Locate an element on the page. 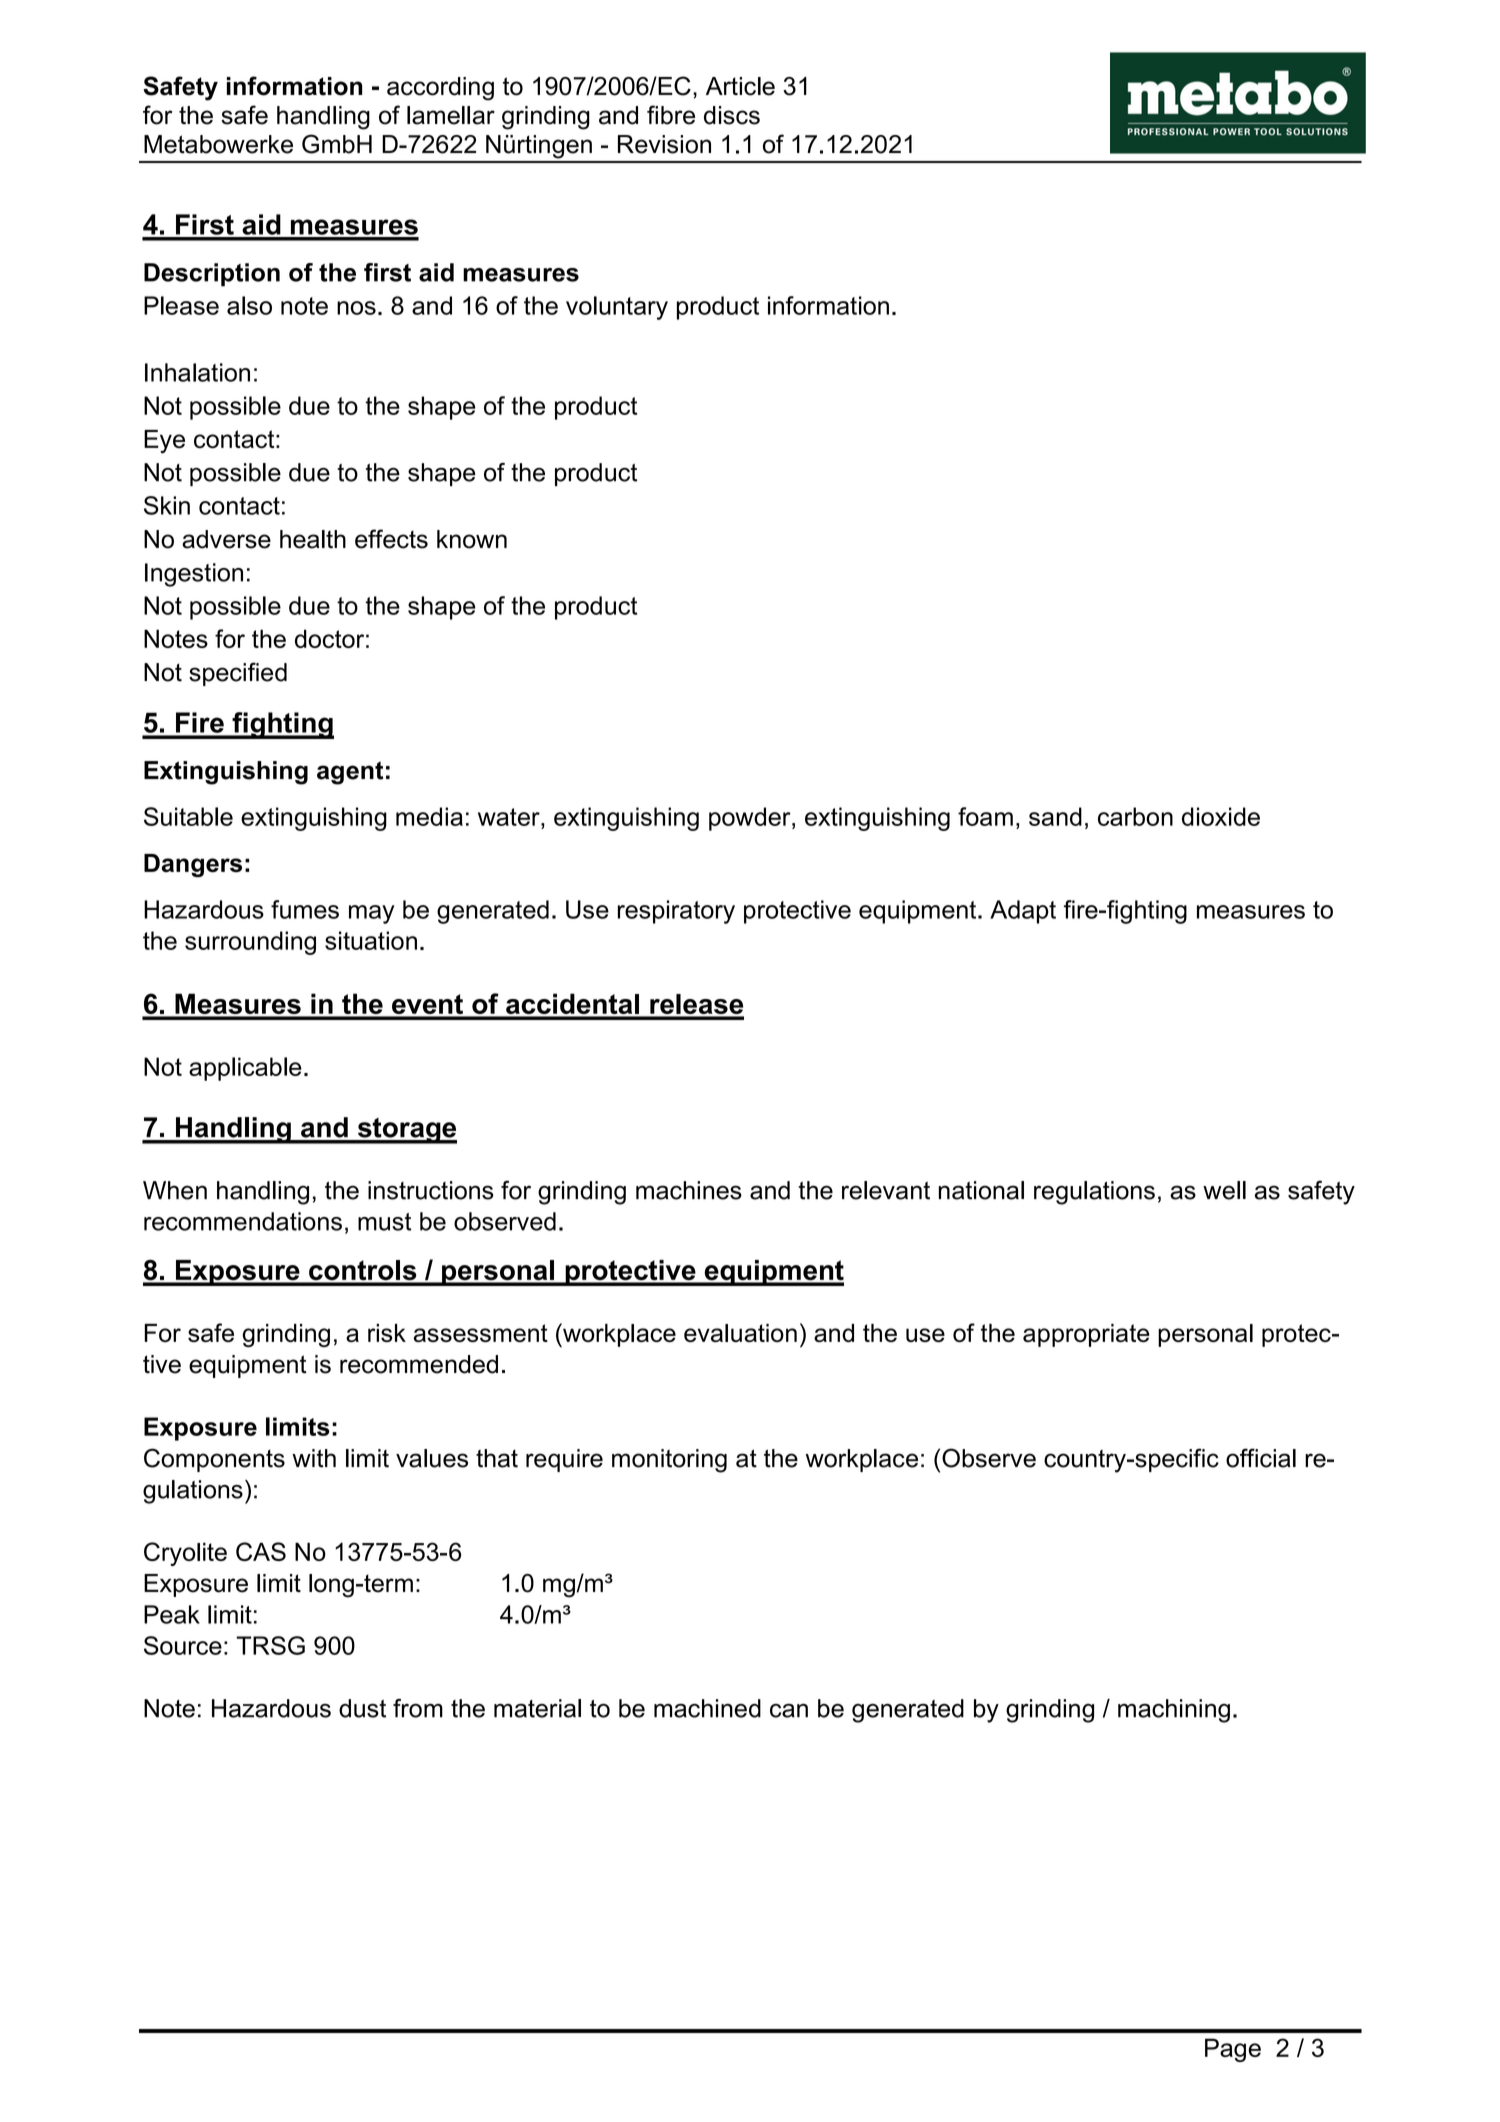 This page has width=1500, height=2122. Page is located at coordinates (1233, 2050).
